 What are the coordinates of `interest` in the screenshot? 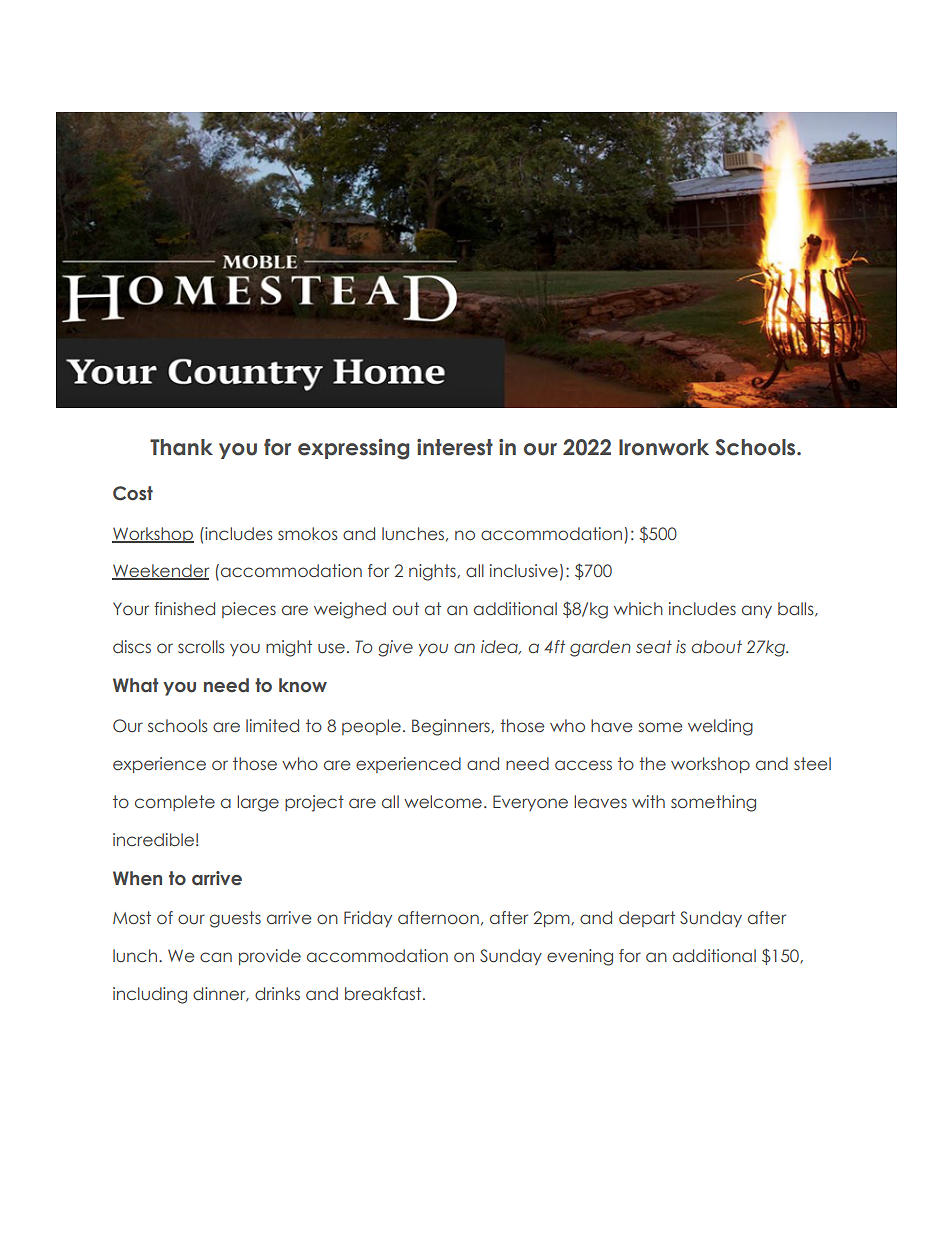 It's located at (455, 447).
